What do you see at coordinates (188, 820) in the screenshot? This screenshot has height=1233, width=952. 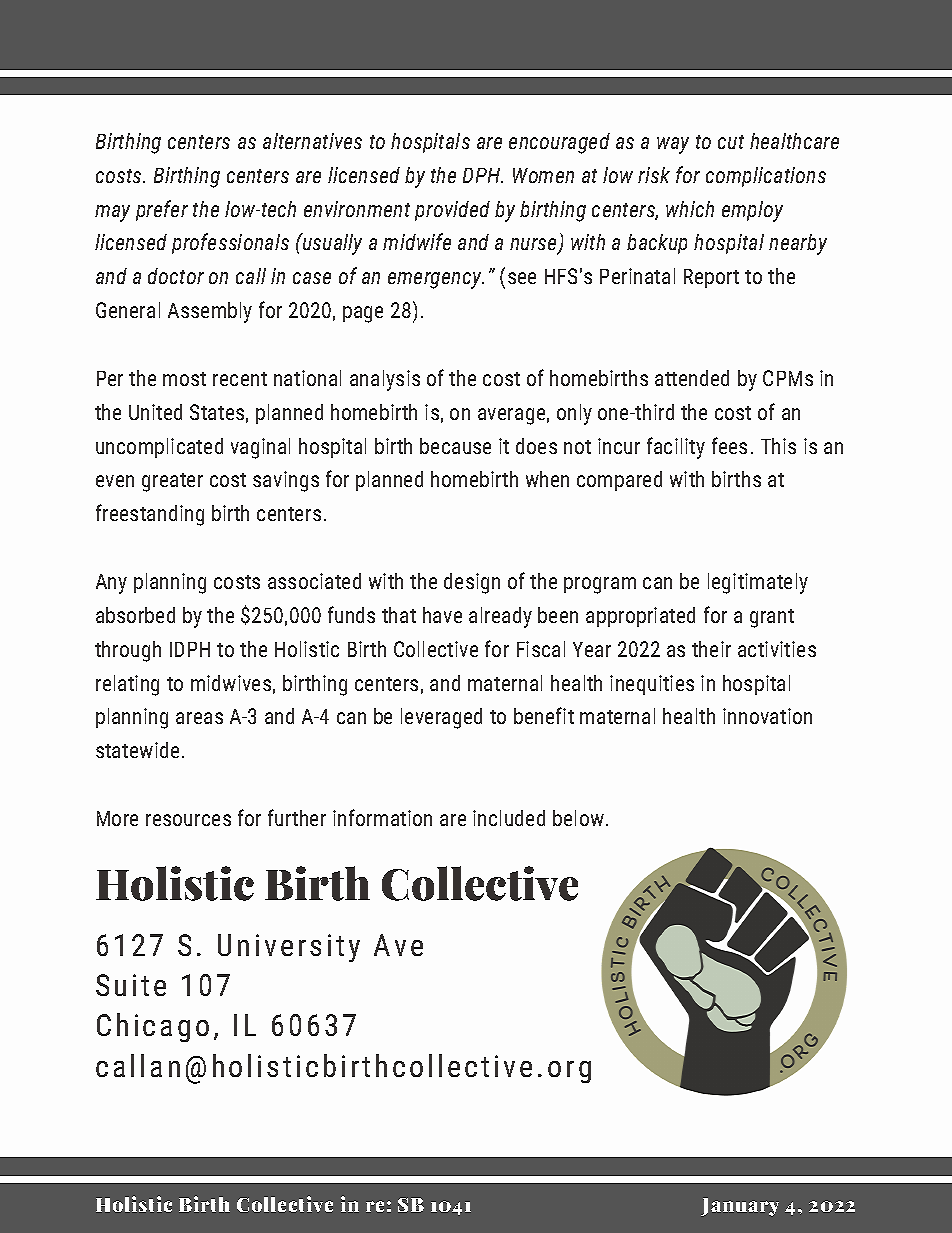 I see `resources` at bounding box center [188, 820].
